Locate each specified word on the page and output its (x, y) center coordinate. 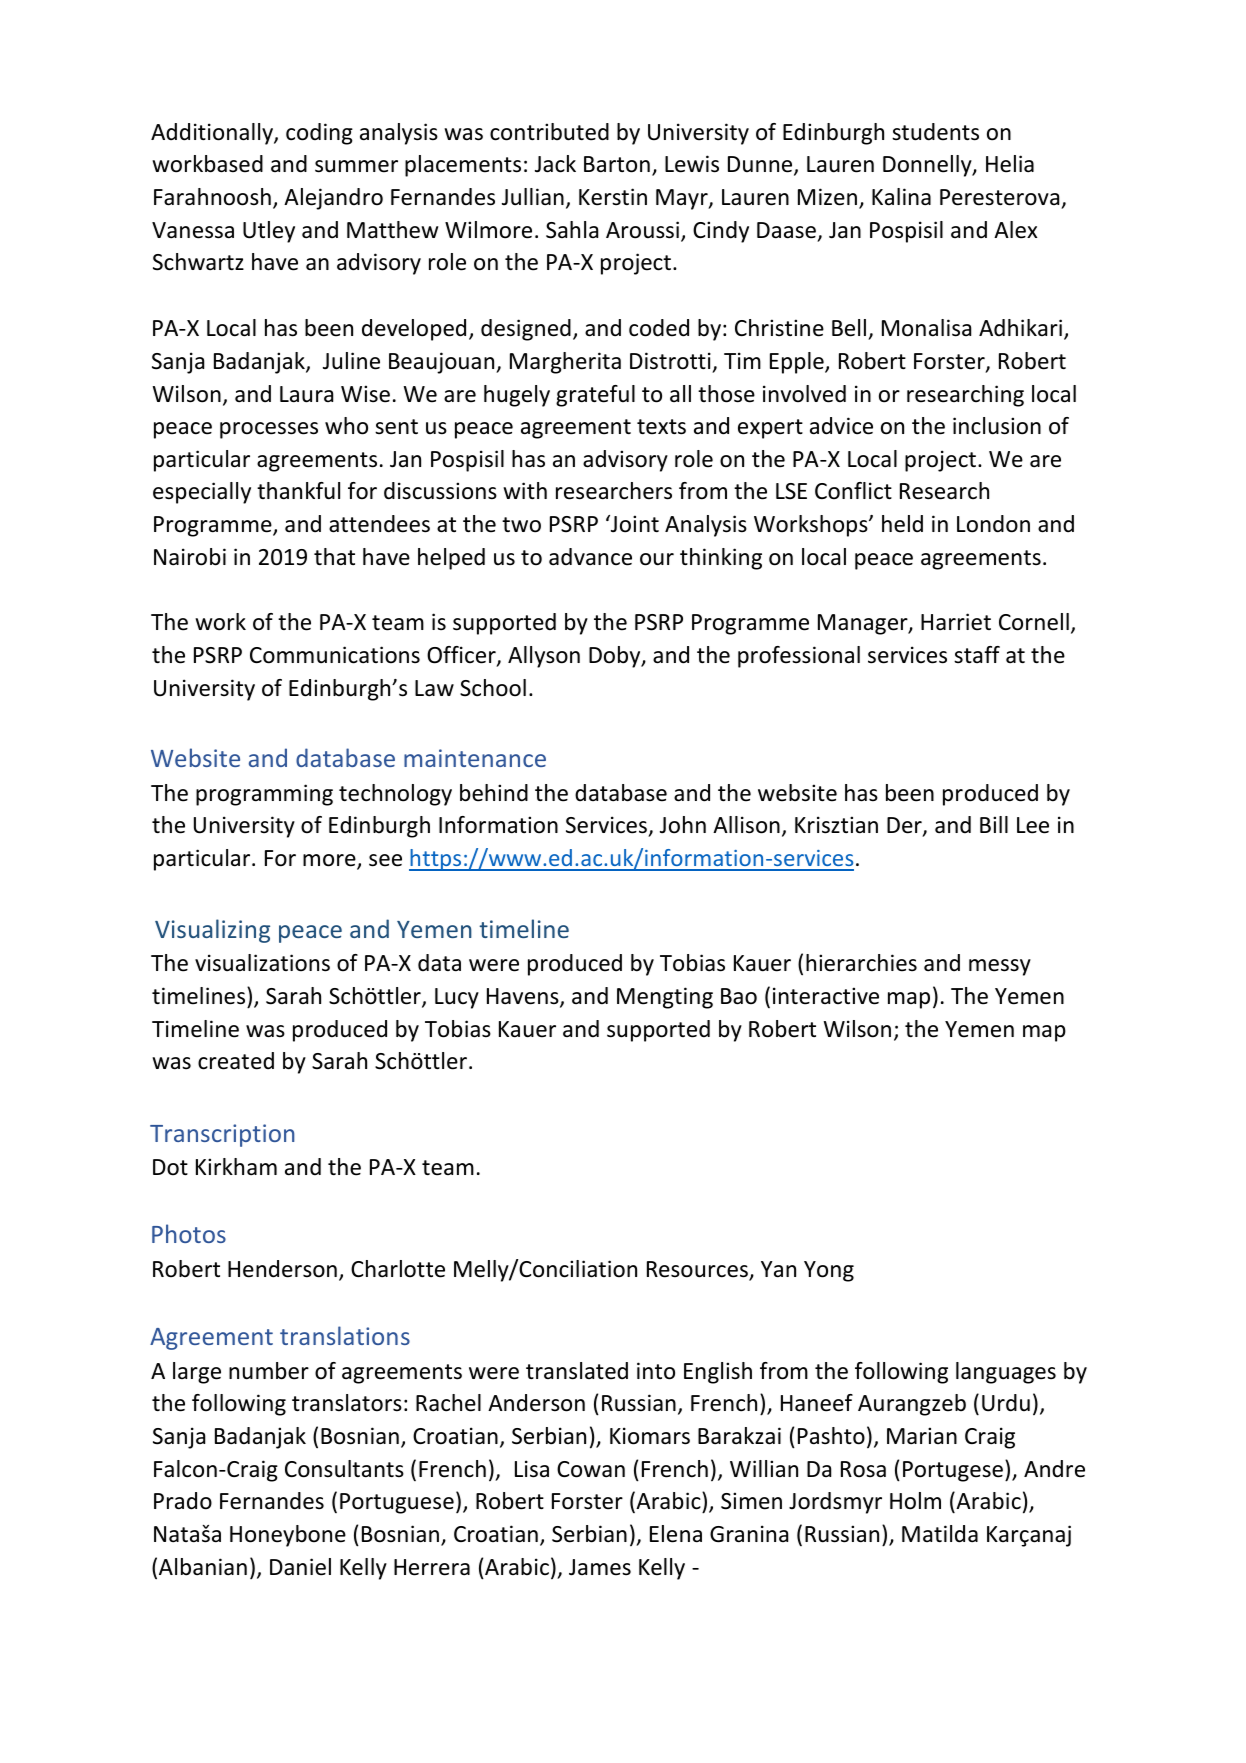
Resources (698, 1270)
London (993, 524)
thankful (298, 491)
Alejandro (333, 199)
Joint (634, 524)
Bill (994, 824)
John (683, 825)
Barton (617, 164)
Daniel (300, 1567)
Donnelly (928, 166)
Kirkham (236, 1167)
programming (264, 795)
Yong (829, 1271)
